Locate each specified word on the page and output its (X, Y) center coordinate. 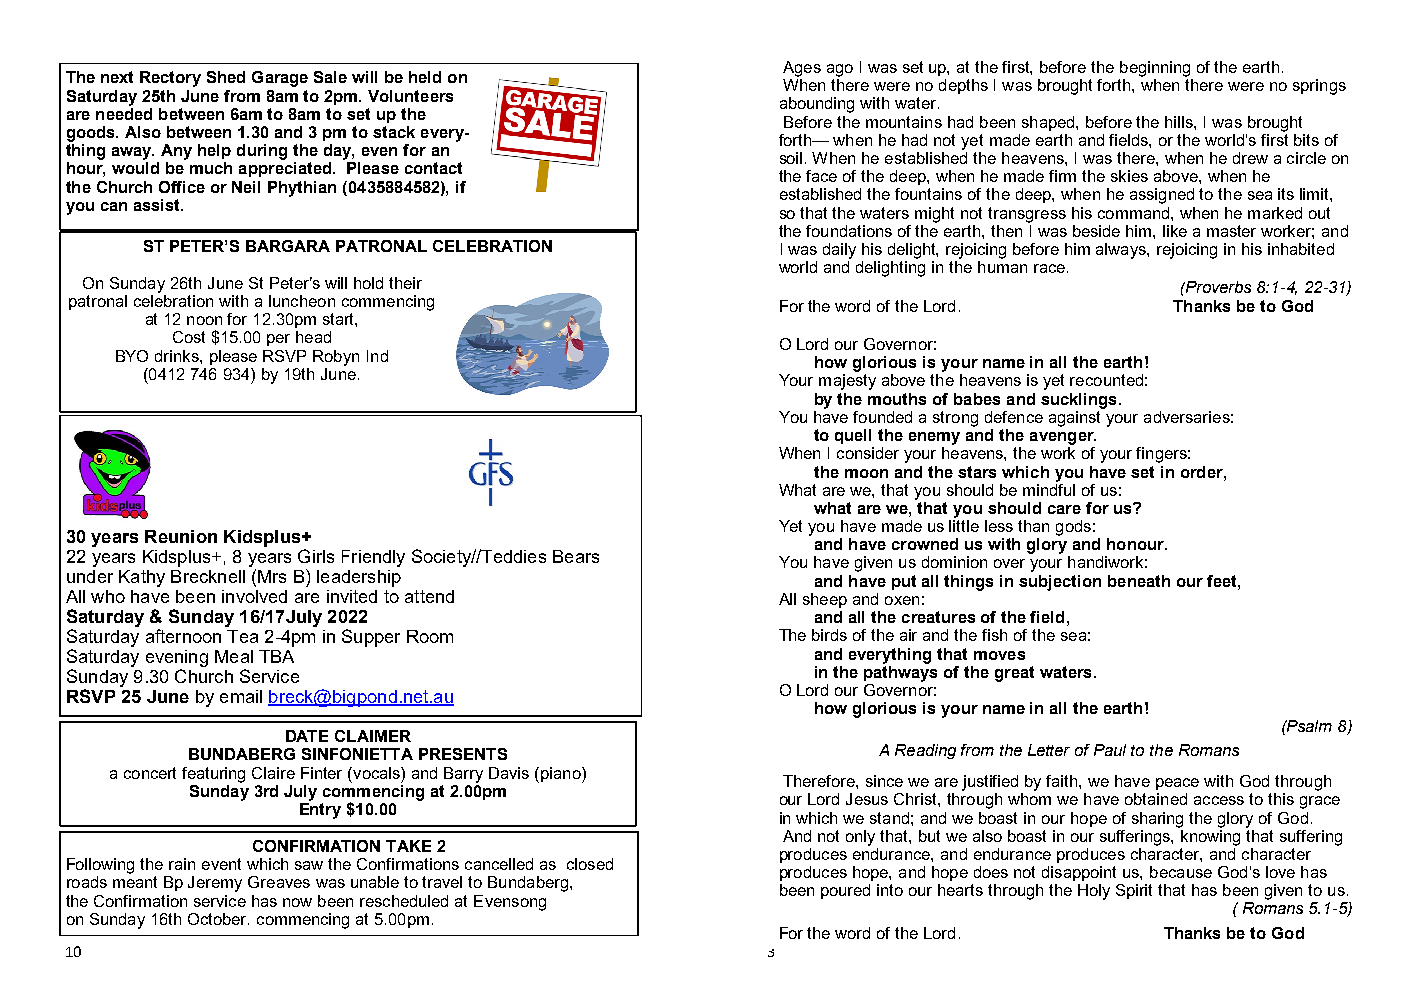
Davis (509, 773)
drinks (178, 356)
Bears (576, 556)
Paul (1110, 750)
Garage (280, 79)
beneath (1139, 581)
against (1076, 417)
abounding (817, 105)
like (1175, 231)
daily (839, 251)
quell (853, 436)
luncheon (302, 301)
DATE (307, 736)
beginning (1155, 69)
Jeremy (215, 884)
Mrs (272, 576)
